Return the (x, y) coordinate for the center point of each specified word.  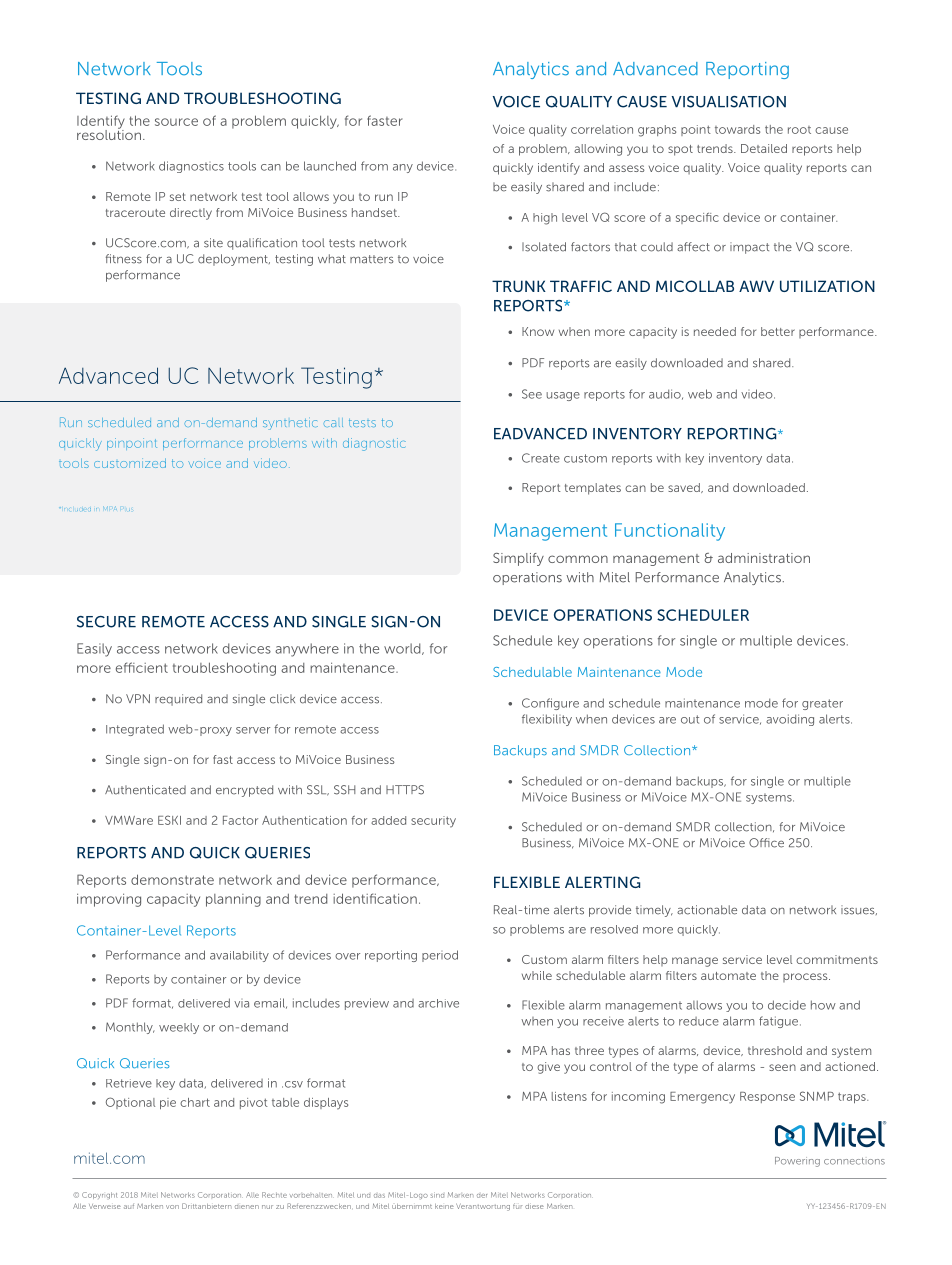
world (403, 649)
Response (767, 1097)
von (172, 1207)
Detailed (764, 148)
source (176, 122)
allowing (598, 150)
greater (822, 704)
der (482, 1196)
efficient (142, 667)
